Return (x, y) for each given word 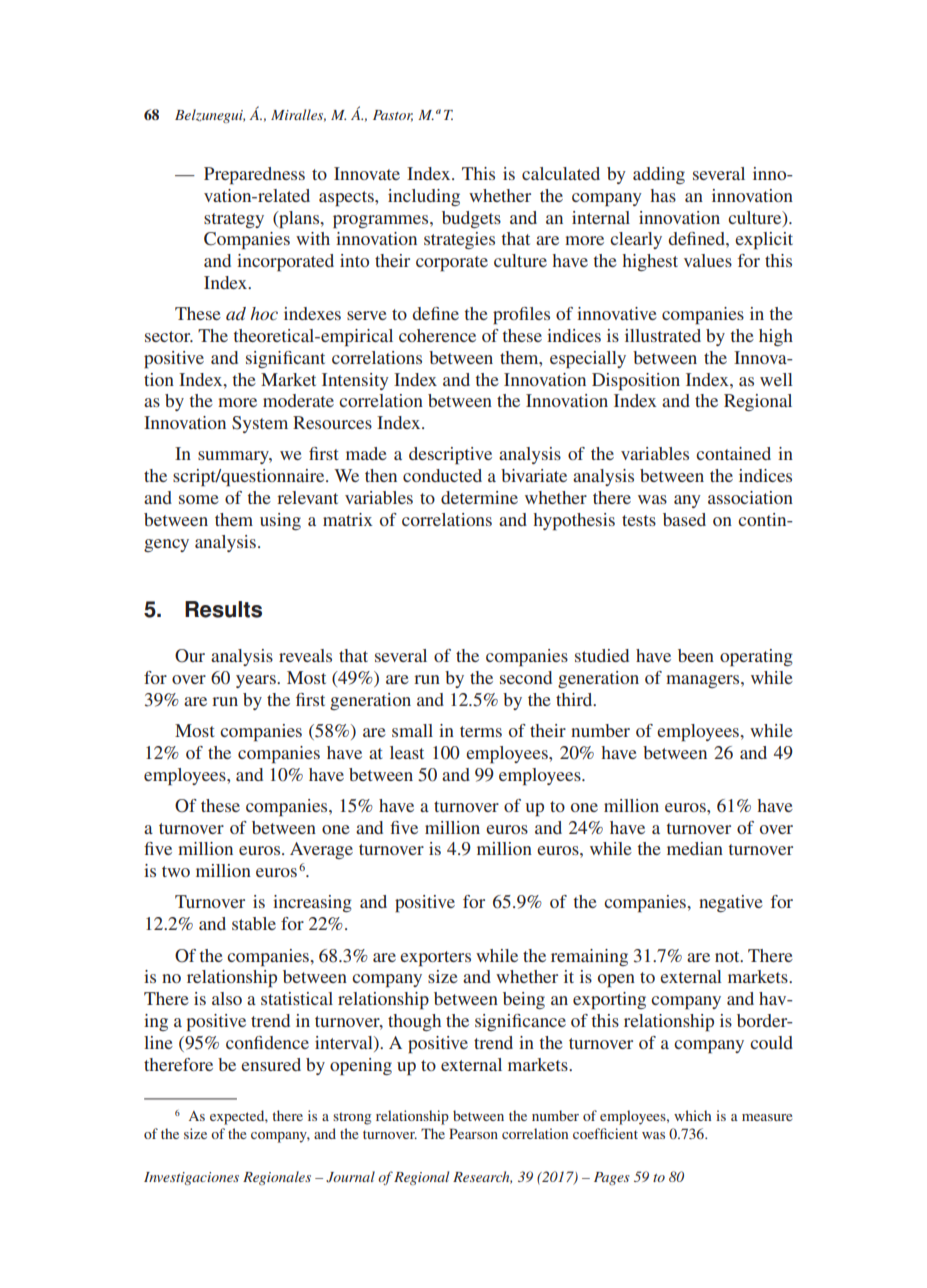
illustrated (663, 335)
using (280, 521)
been (696, 655)
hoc (264, 313)
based (684, 519)
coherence (437, 335)
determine (479, 497)
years (257, 681)
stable (254, 923)
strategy (234, 220)
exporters (435, 959)
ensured (271, 1064)
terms (481, 731)
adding (659, 175)
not (728, 956)
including (424, 197)
